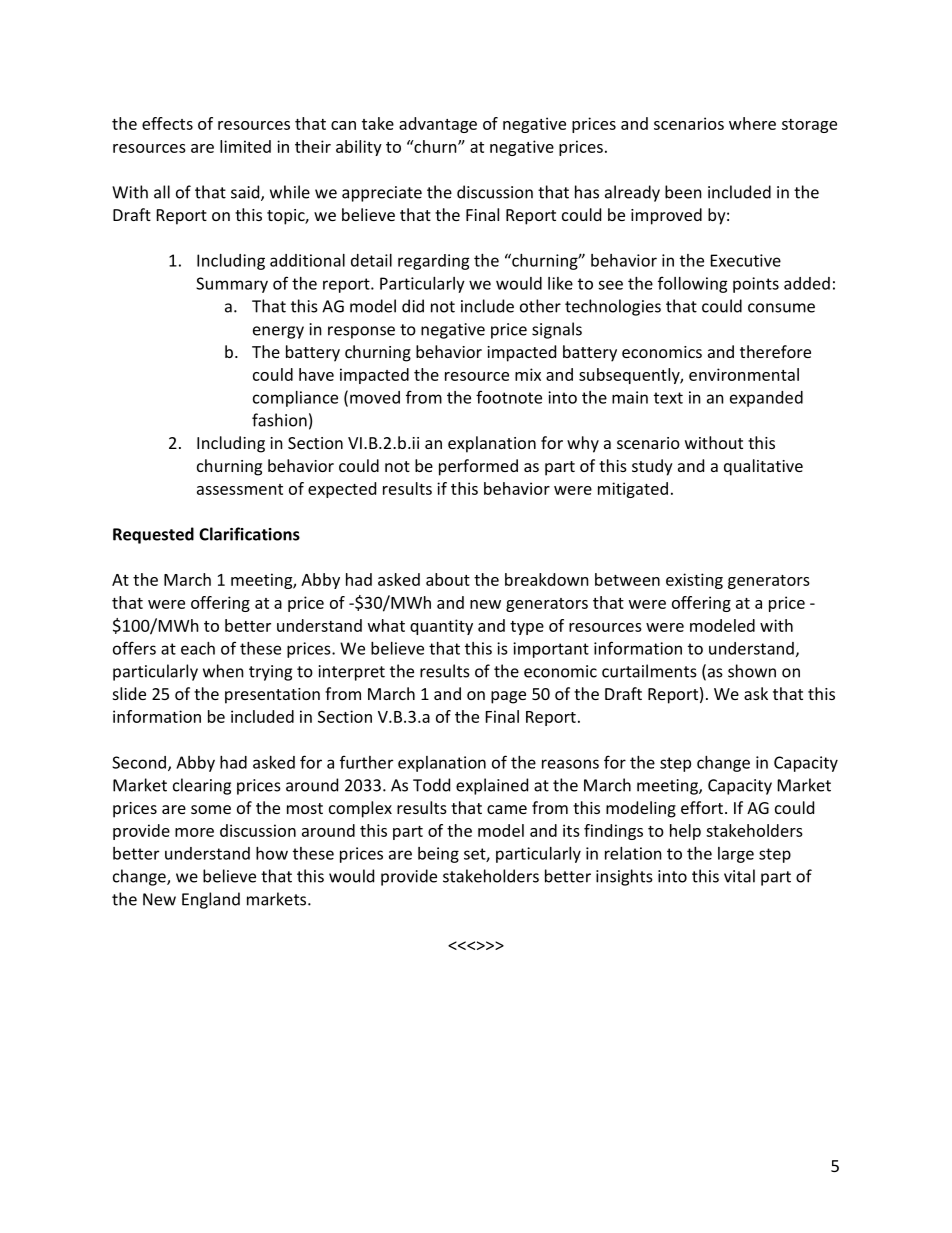  What do you see at coordinates (245, 146) in the screenshot?
I see `limited` at bounding box center [245, 146].
